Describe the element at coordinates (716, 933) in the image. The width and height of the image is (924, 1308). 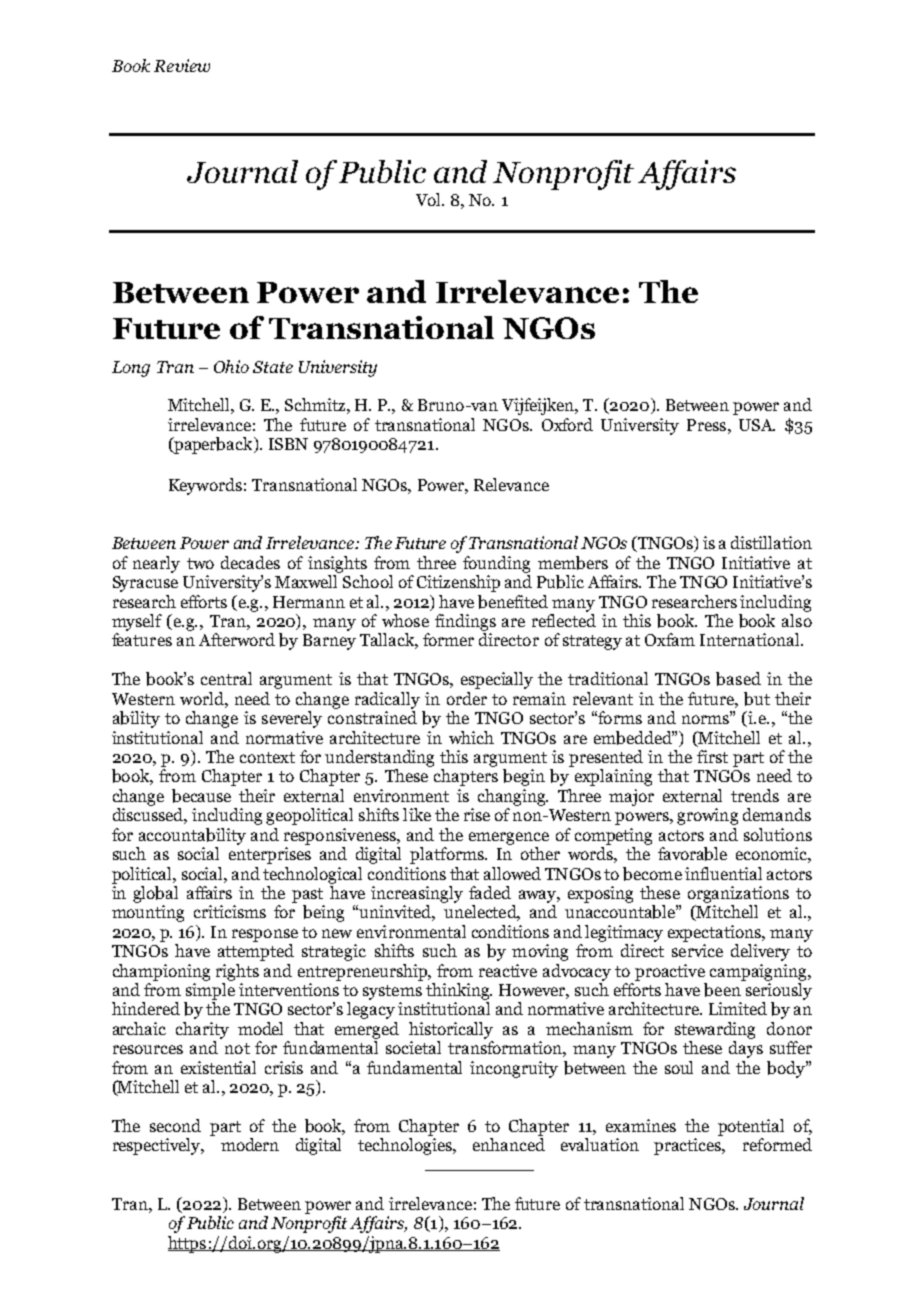
I see `expectations` at that location.
